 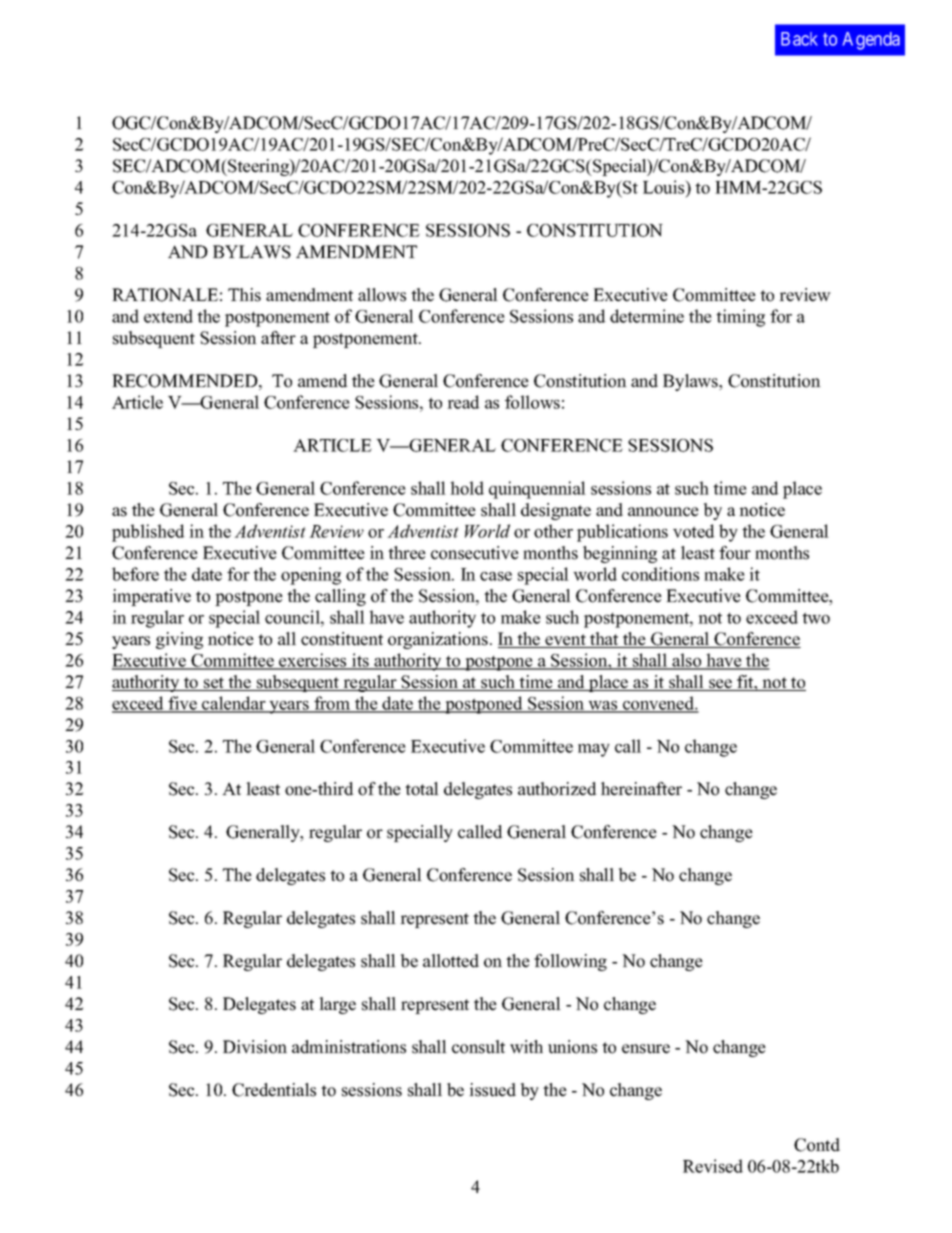 What do you see at coordinates (274, 1090) in the screenshot?
I see `Credentials` at bounding box center [274, 1090].
